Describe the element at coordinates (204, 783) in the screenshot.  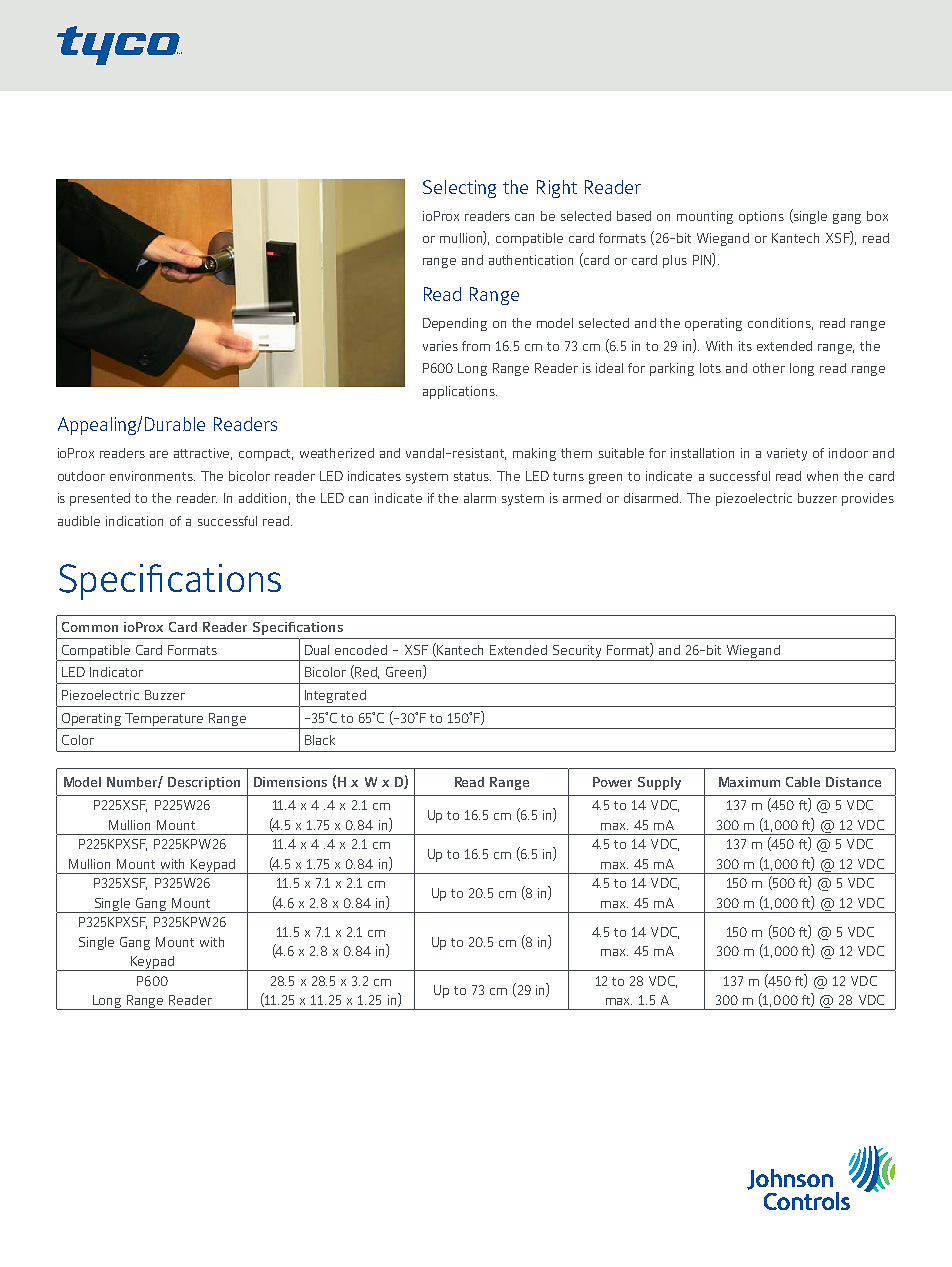
I see `Description` at that location.
